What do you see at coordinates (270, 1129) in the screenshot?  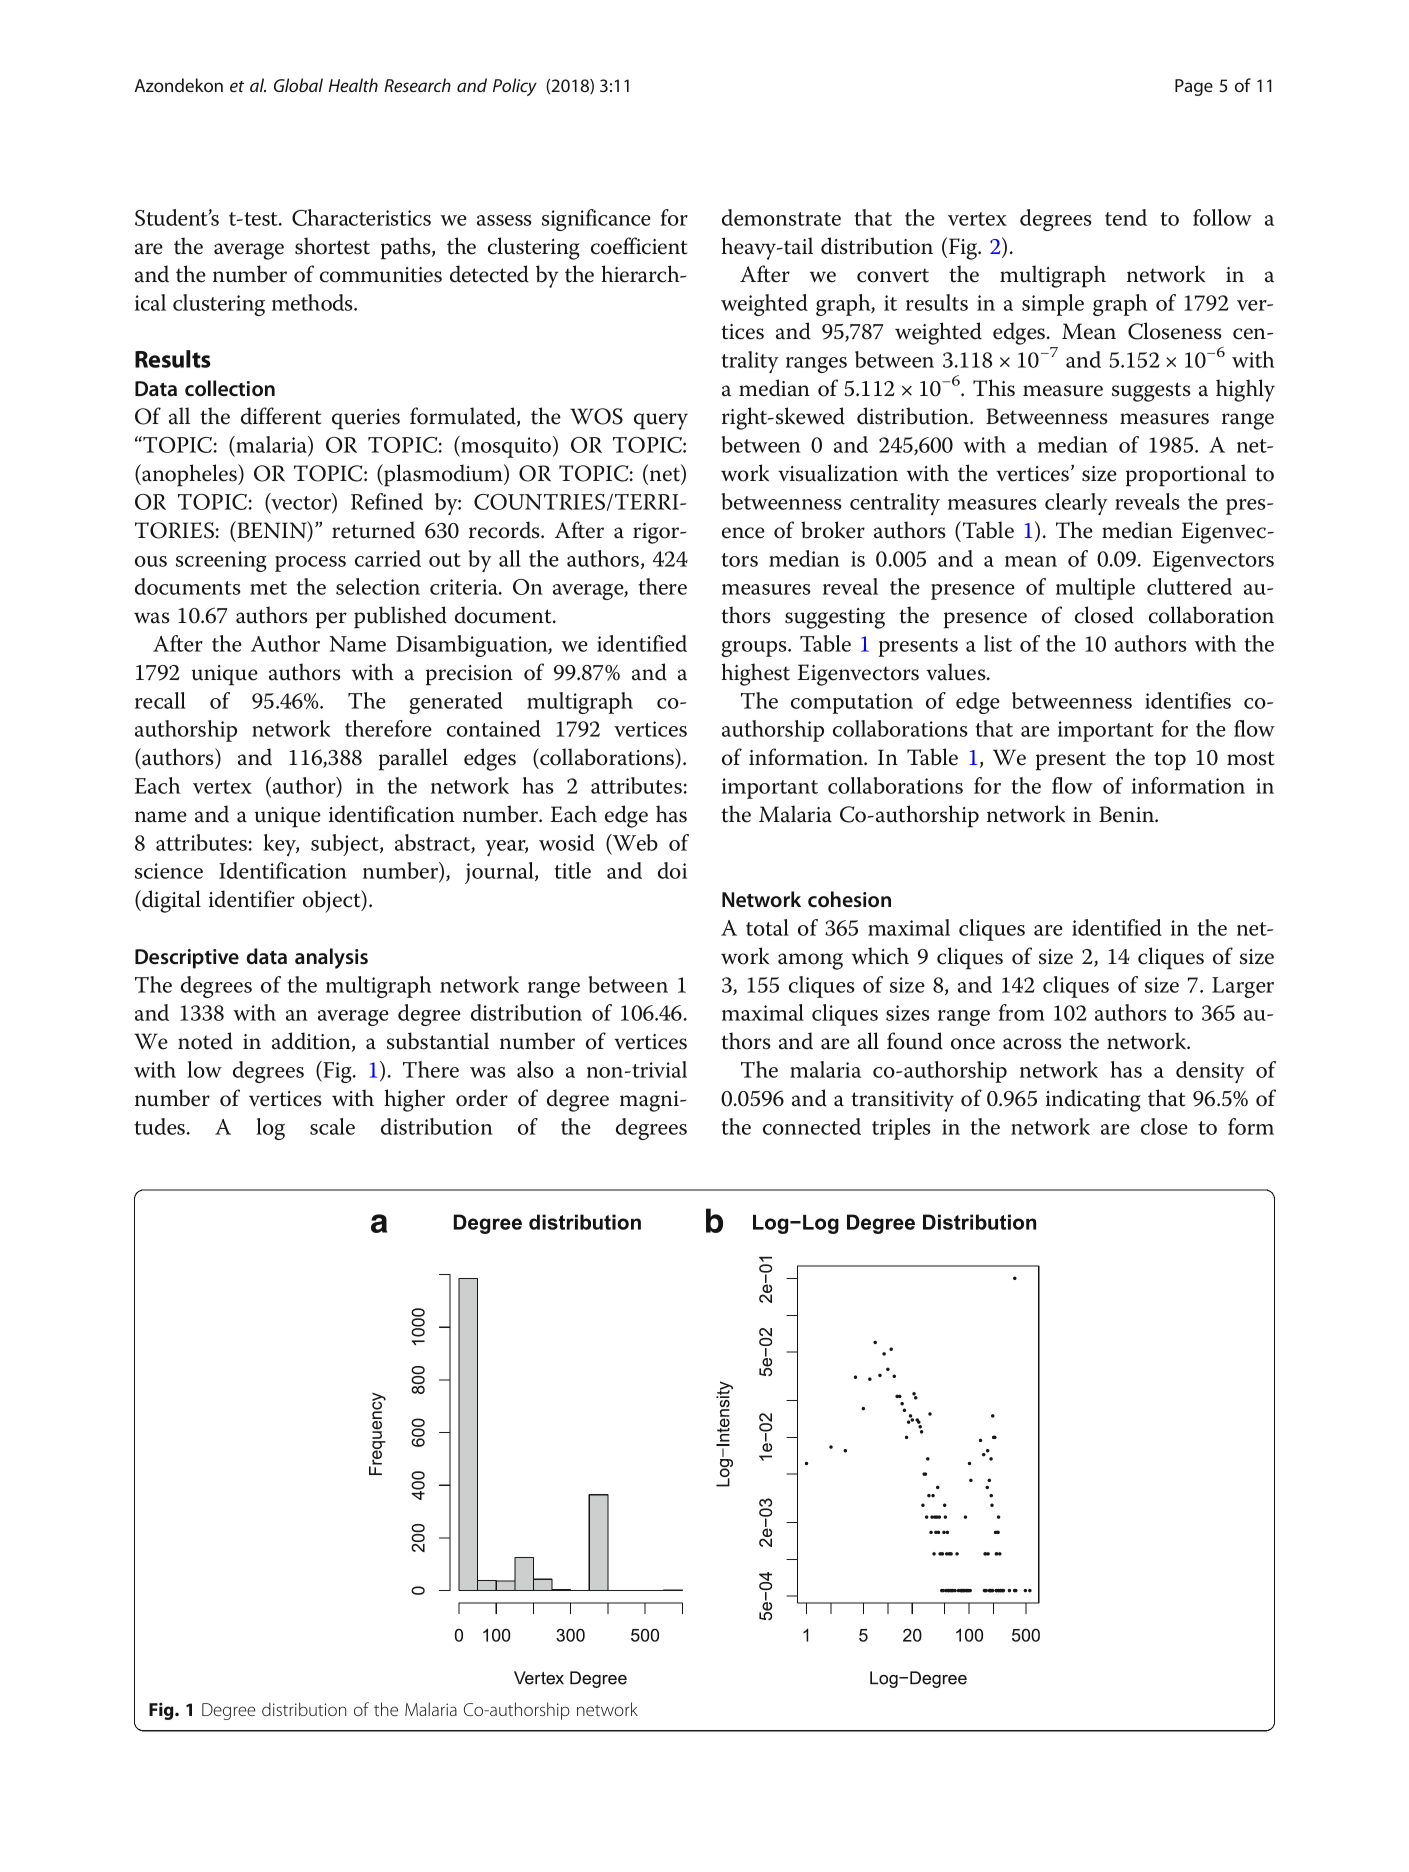 I see `log` at bounding box center [270, 1129].
